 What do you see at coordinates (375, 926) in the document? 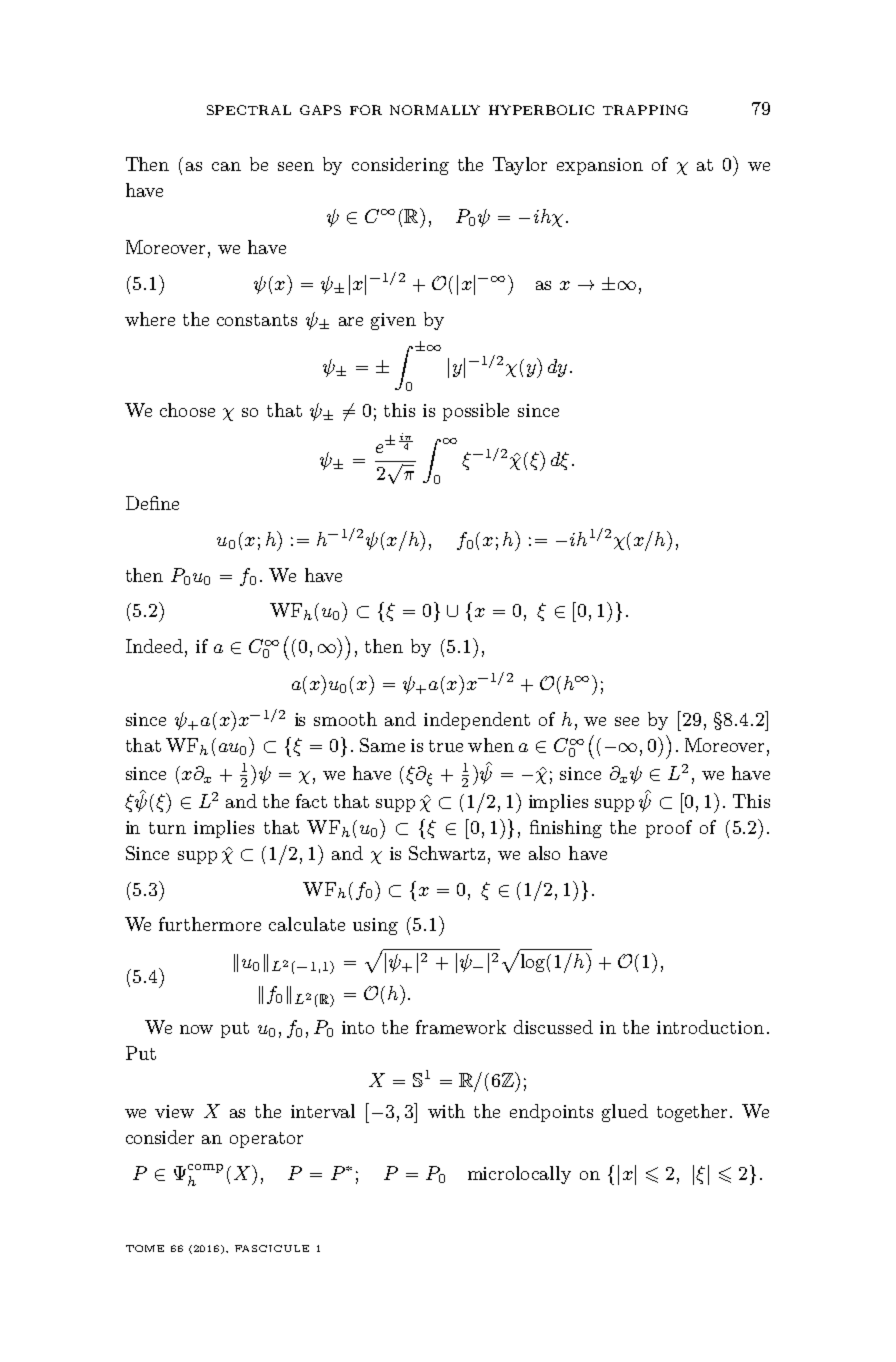
I see `using` at bounding box center [375, 926].
